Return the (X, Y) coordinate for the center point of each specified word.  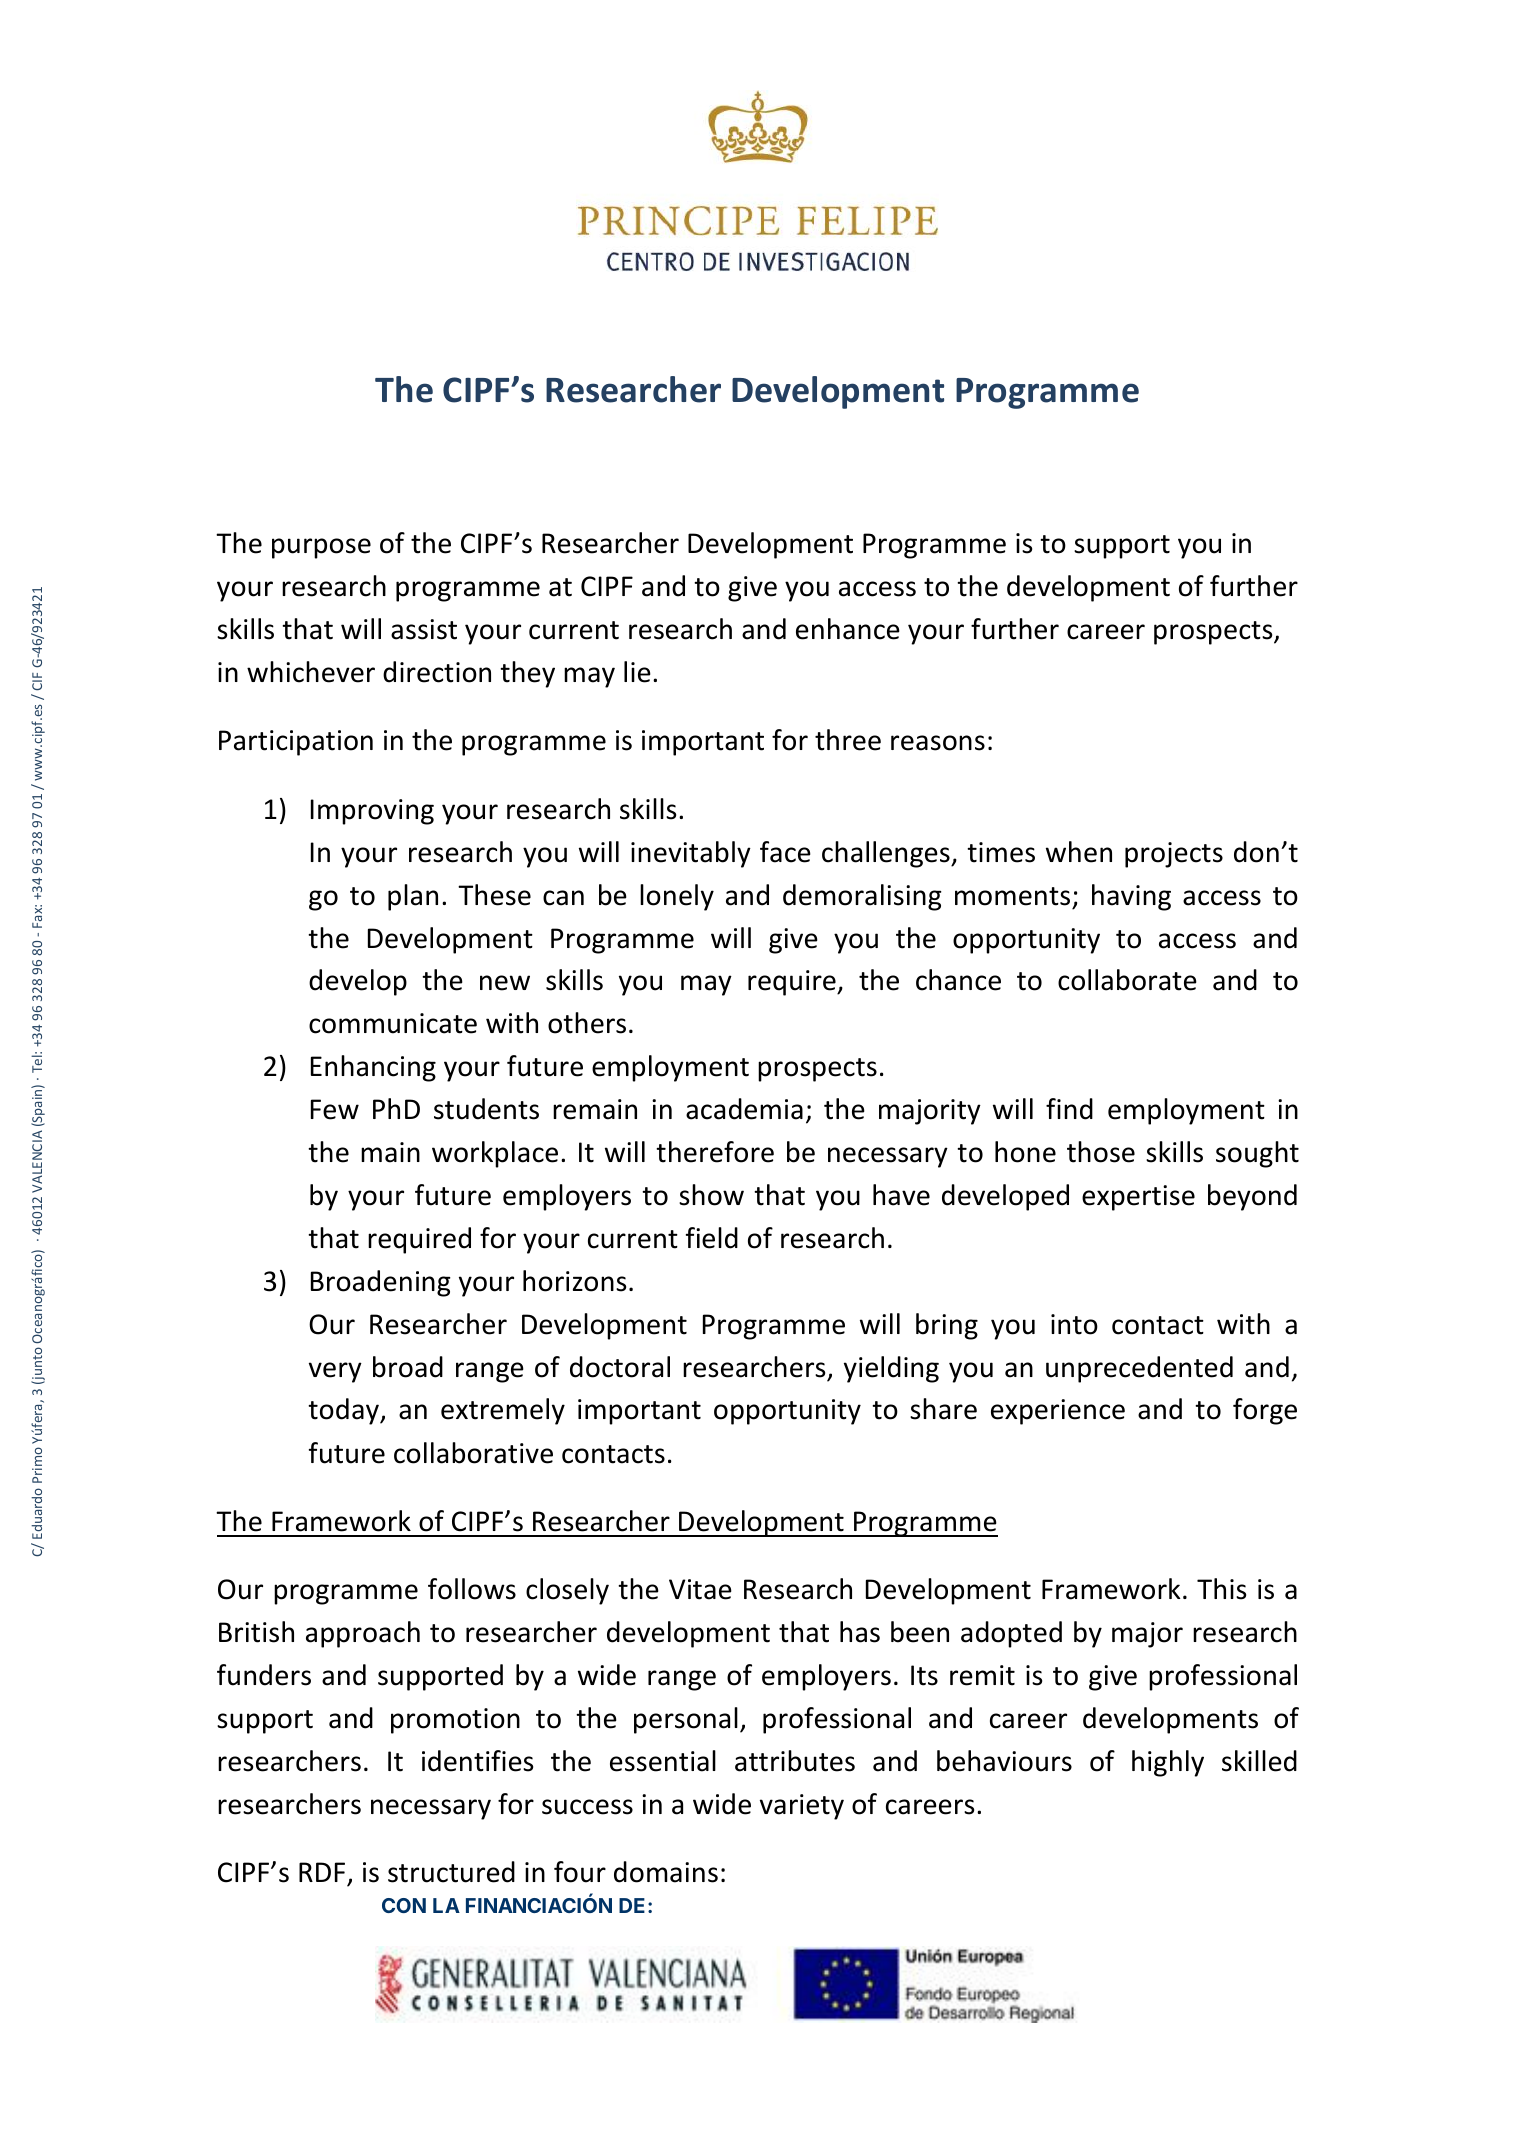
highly (1168, 1763)
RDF (322, 1872)
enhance (848, 629)
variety (802, 1807)
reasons (938, 743)
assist (424, 629)
